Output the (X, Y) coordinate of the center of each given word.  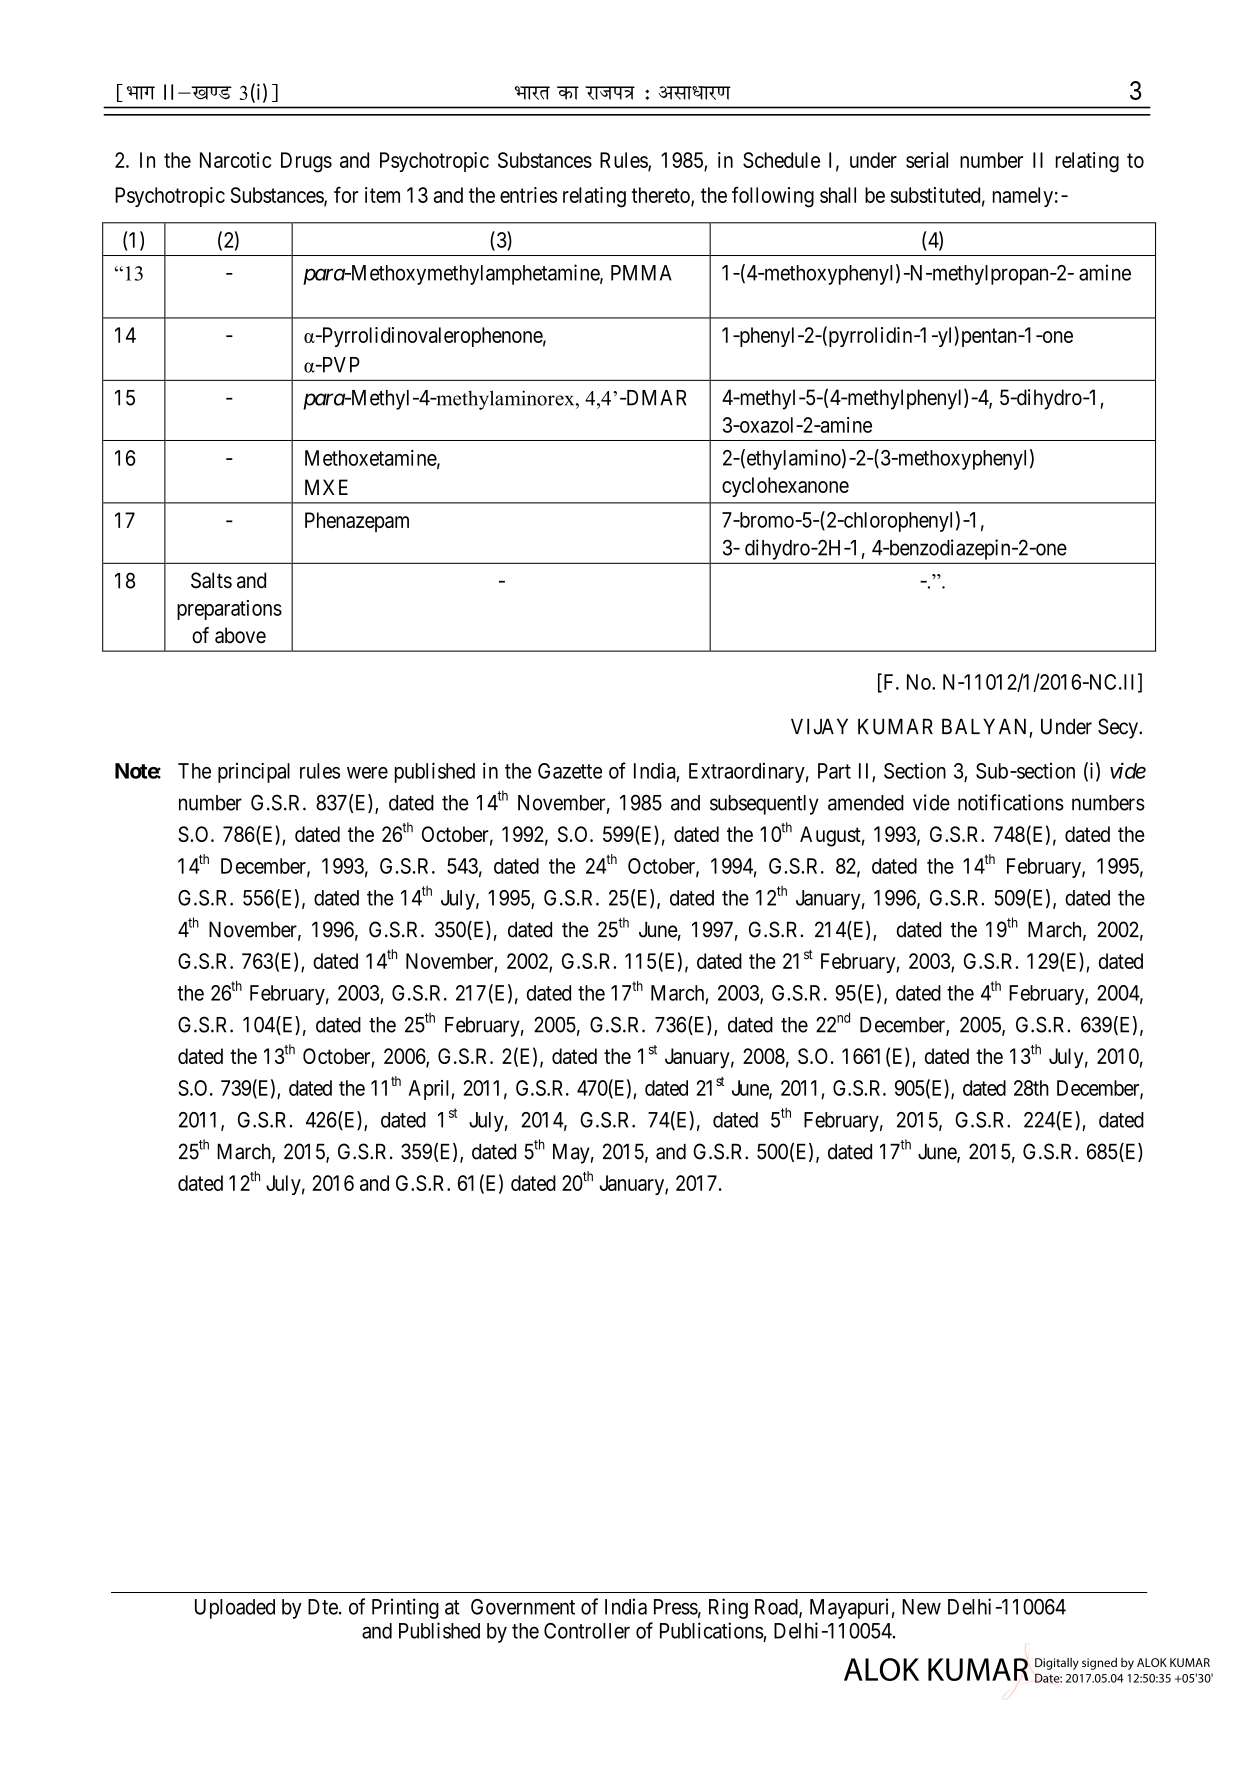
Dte (323, 1607)
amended (866, 803)
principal (254, 772)
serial (927, 160)
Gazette (570, 771)
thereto (662, 196)
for (346, 194)
